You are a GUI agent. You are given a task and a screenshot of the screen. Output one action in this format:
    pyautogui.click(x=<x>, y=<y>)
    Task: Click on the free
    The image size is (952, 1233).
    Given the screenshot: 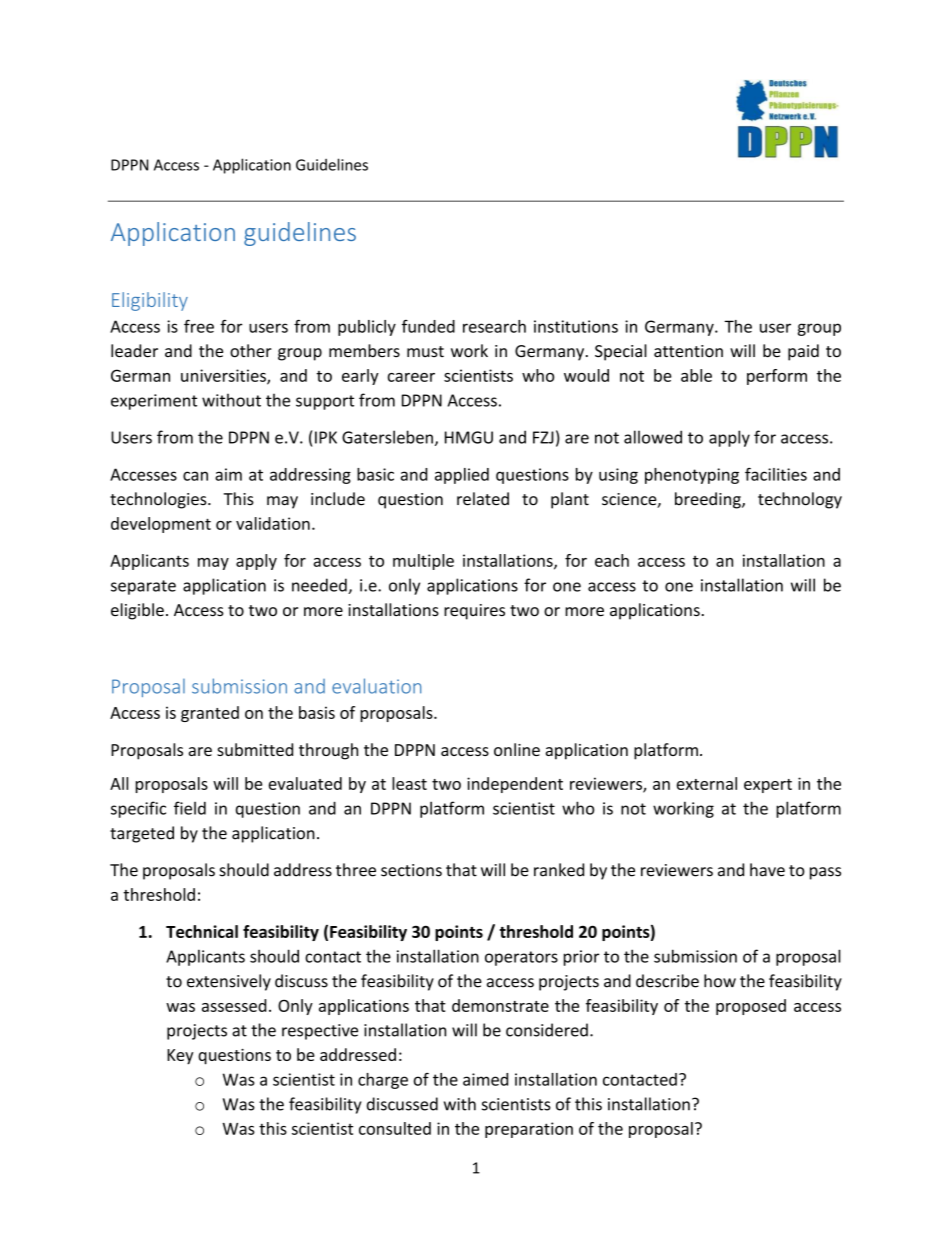 What is the action you would take?
    pyautogui.click(x=199, y=326)
